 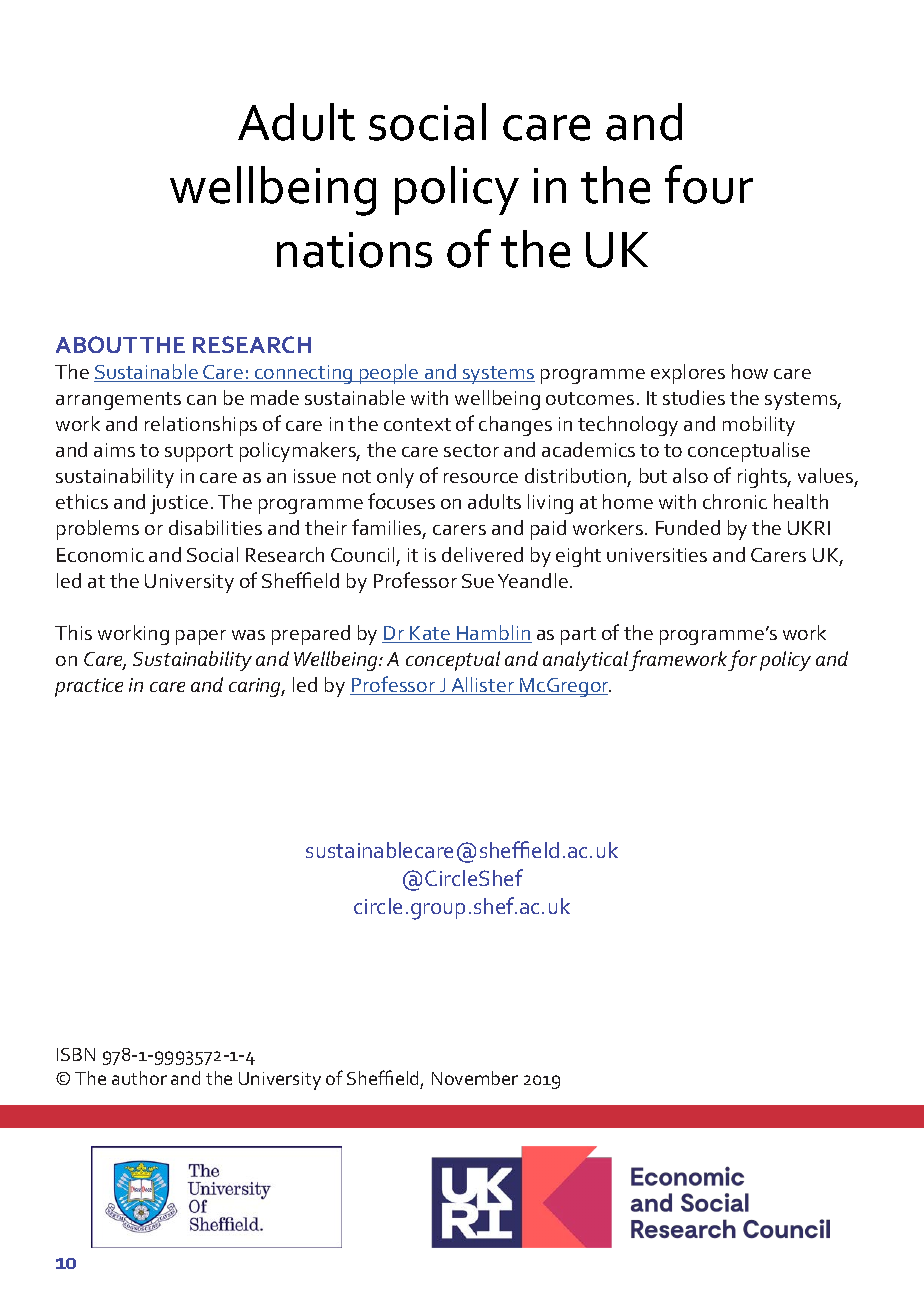 What do you see at coordinates (89, 687) in the screenshot?
I see `practice` at bounding box center [89, 687].
